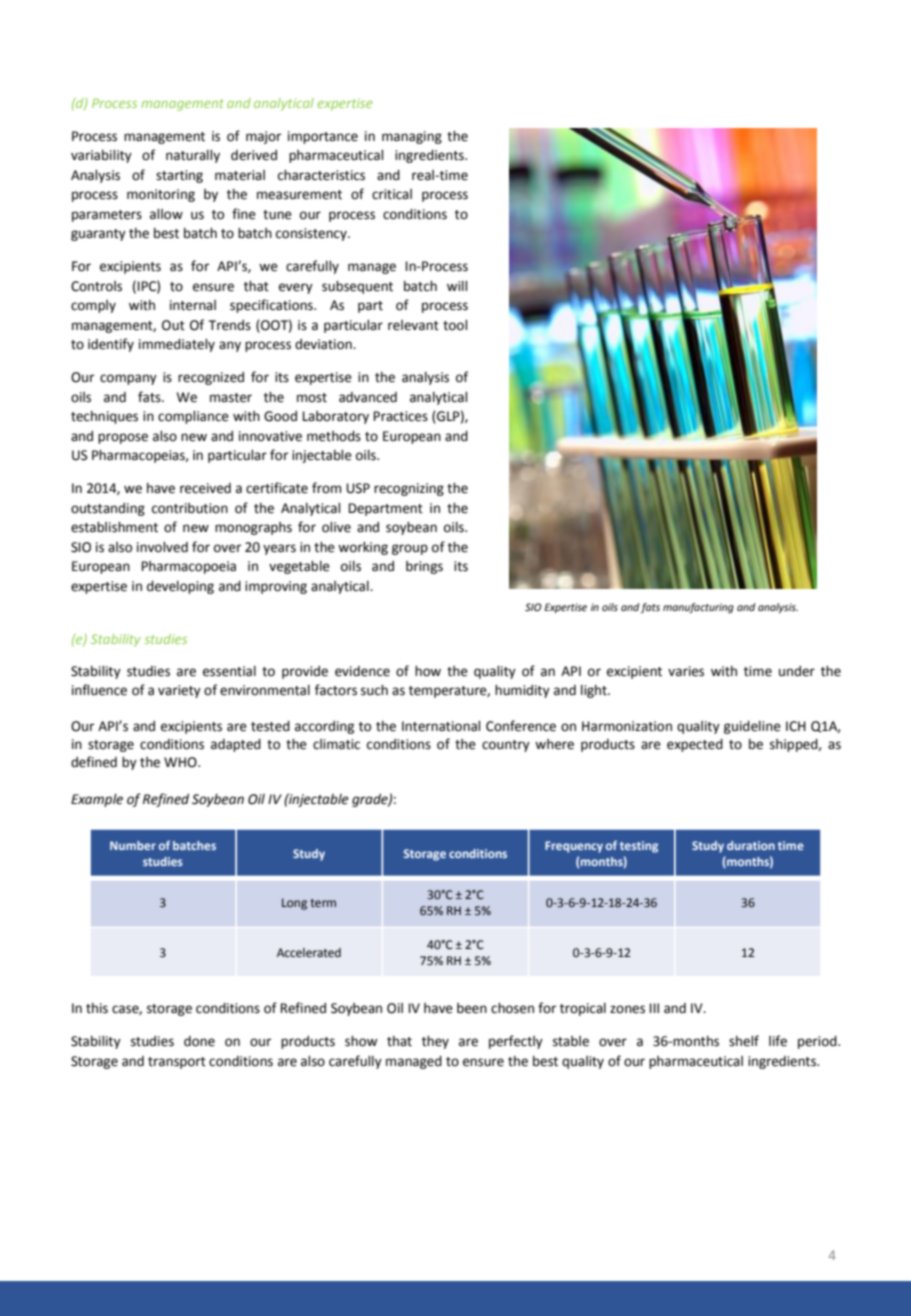 The height and width of the page is (1316, 911). I want to click on duration, so click(751, 845).
